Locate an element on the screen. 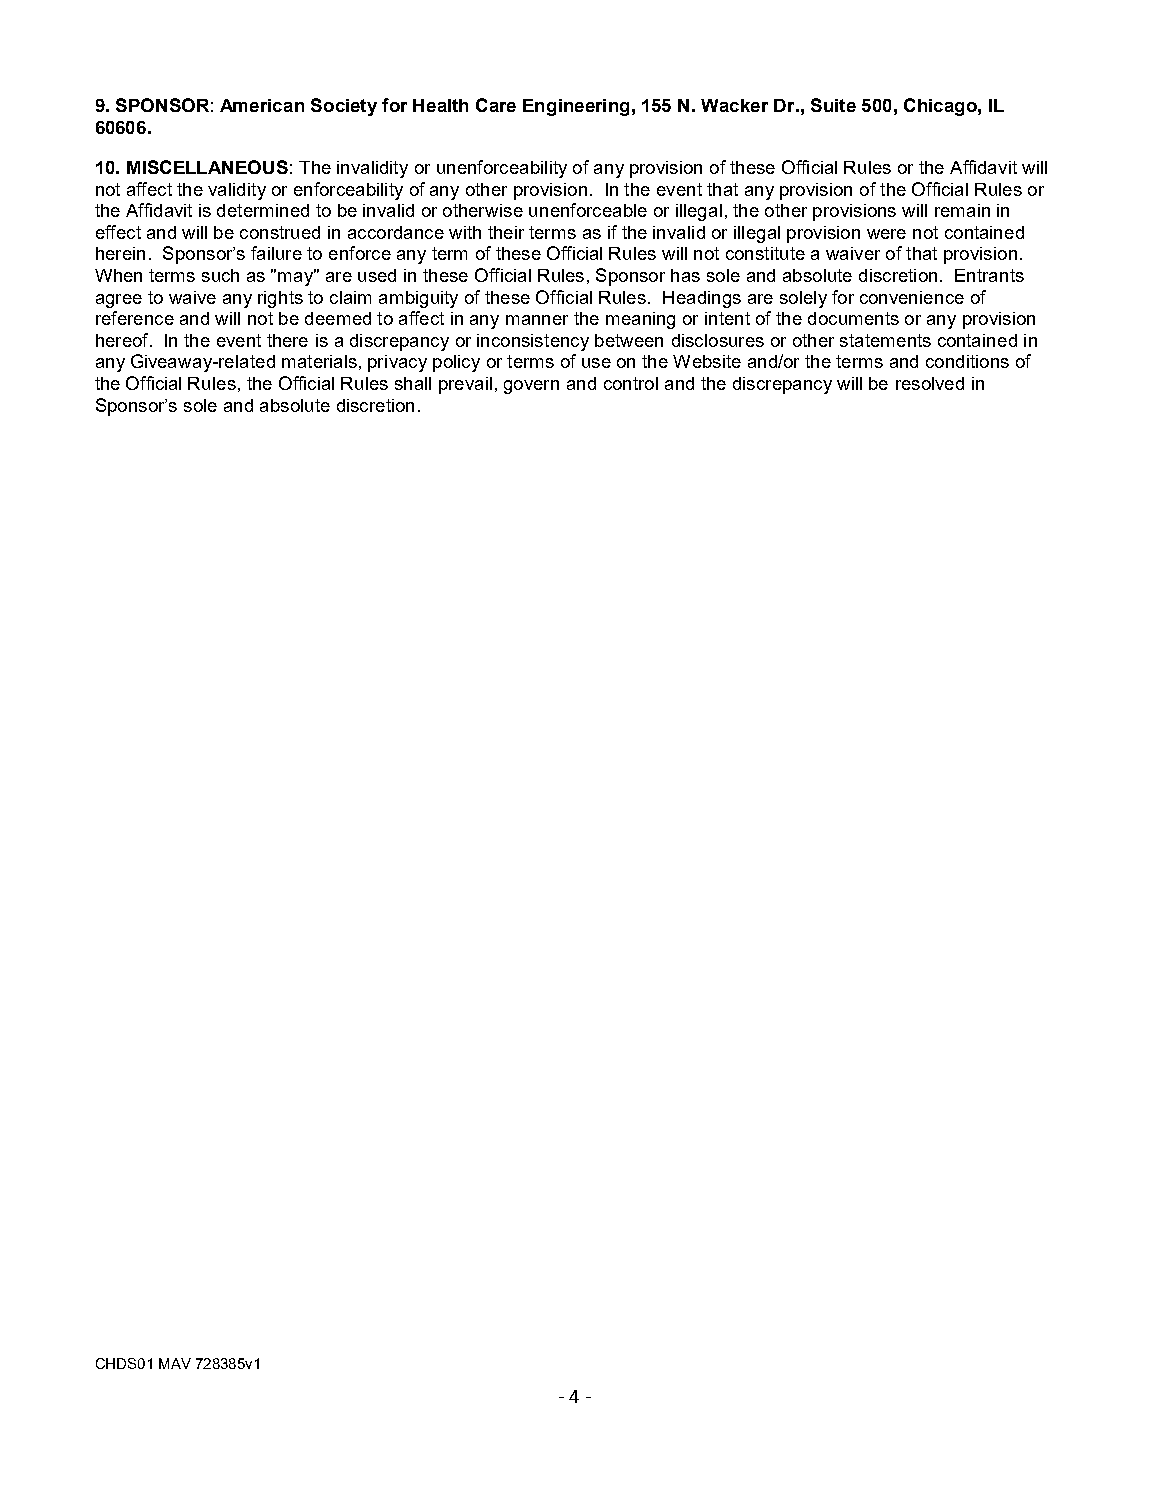 Image resolution: width=1149 pixels, height=1487 pixels. conditions is located at coordinates (967, 361).
